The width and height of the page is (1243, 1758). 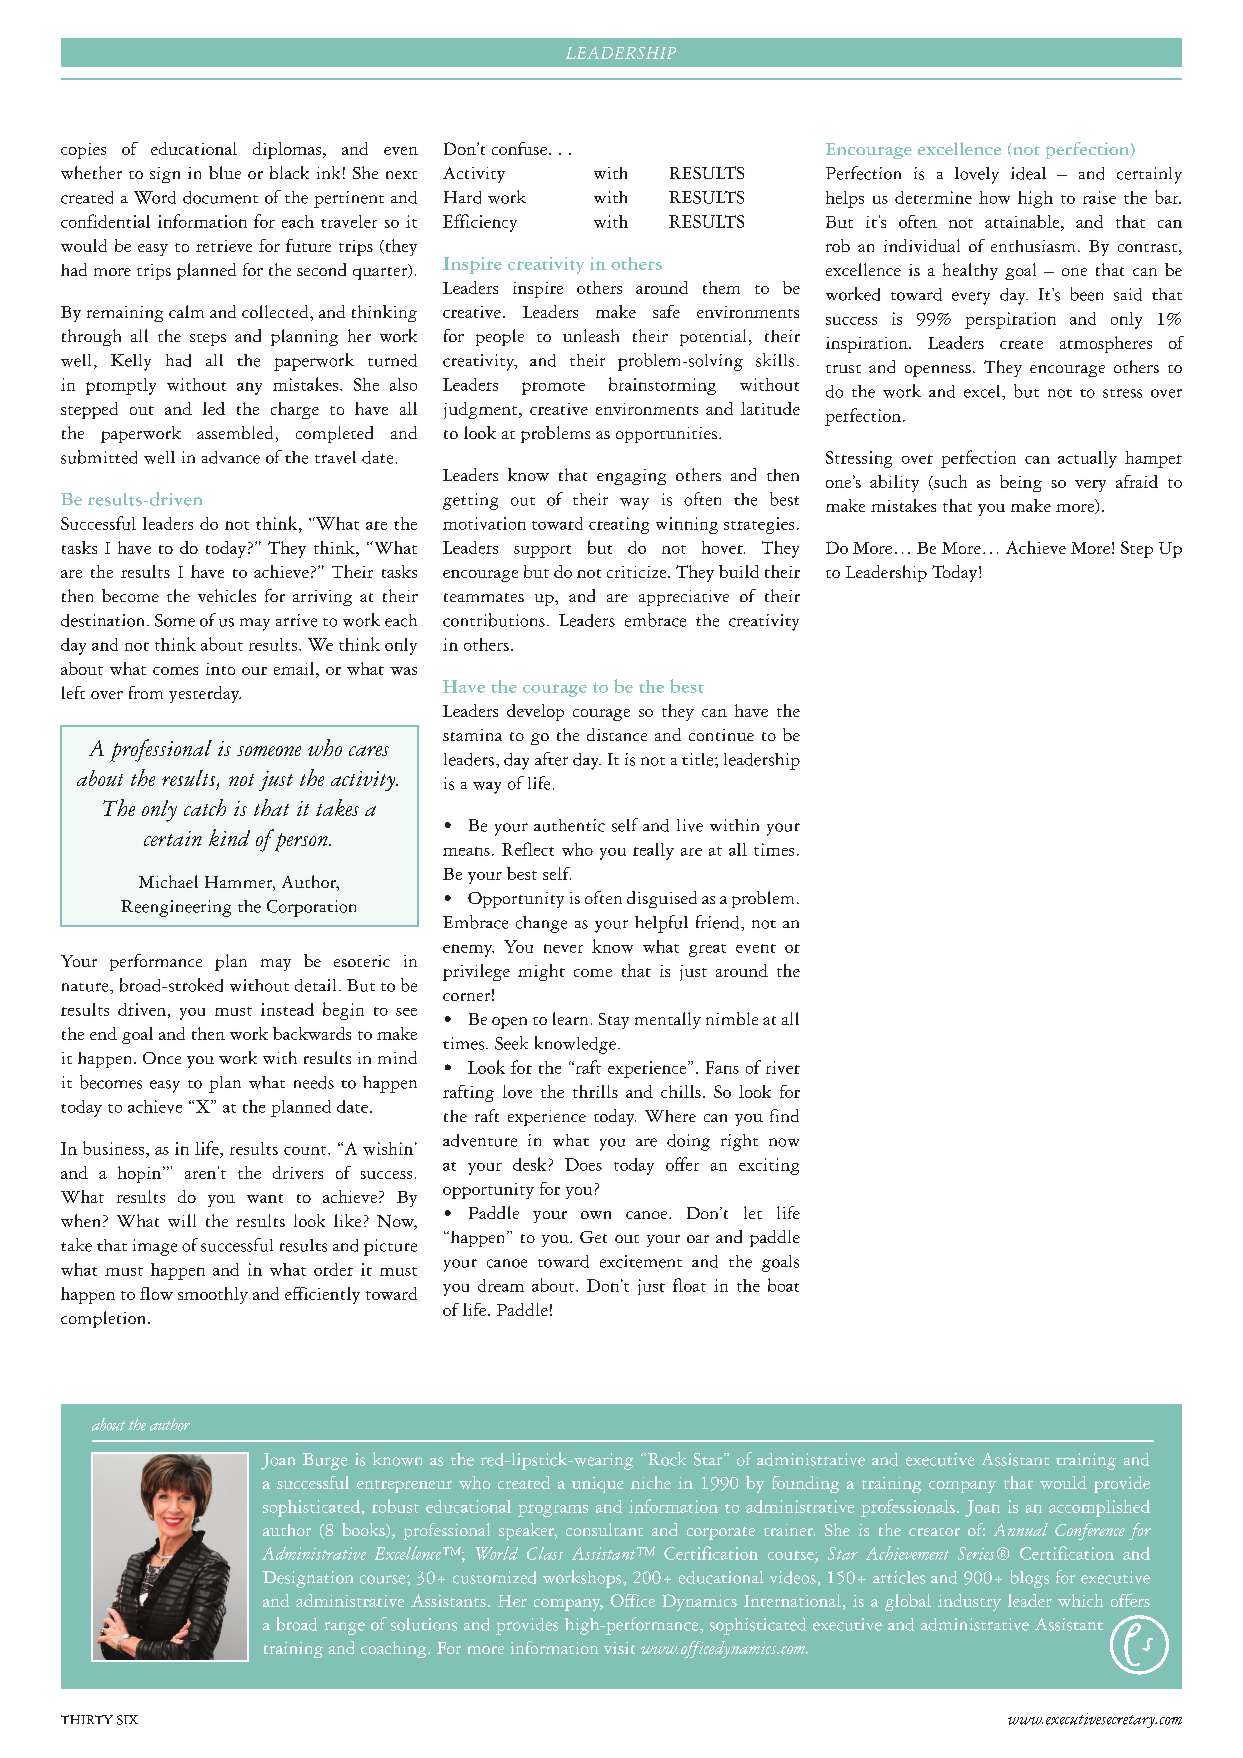 I want to click on find, so click(x=784, y=1115).
